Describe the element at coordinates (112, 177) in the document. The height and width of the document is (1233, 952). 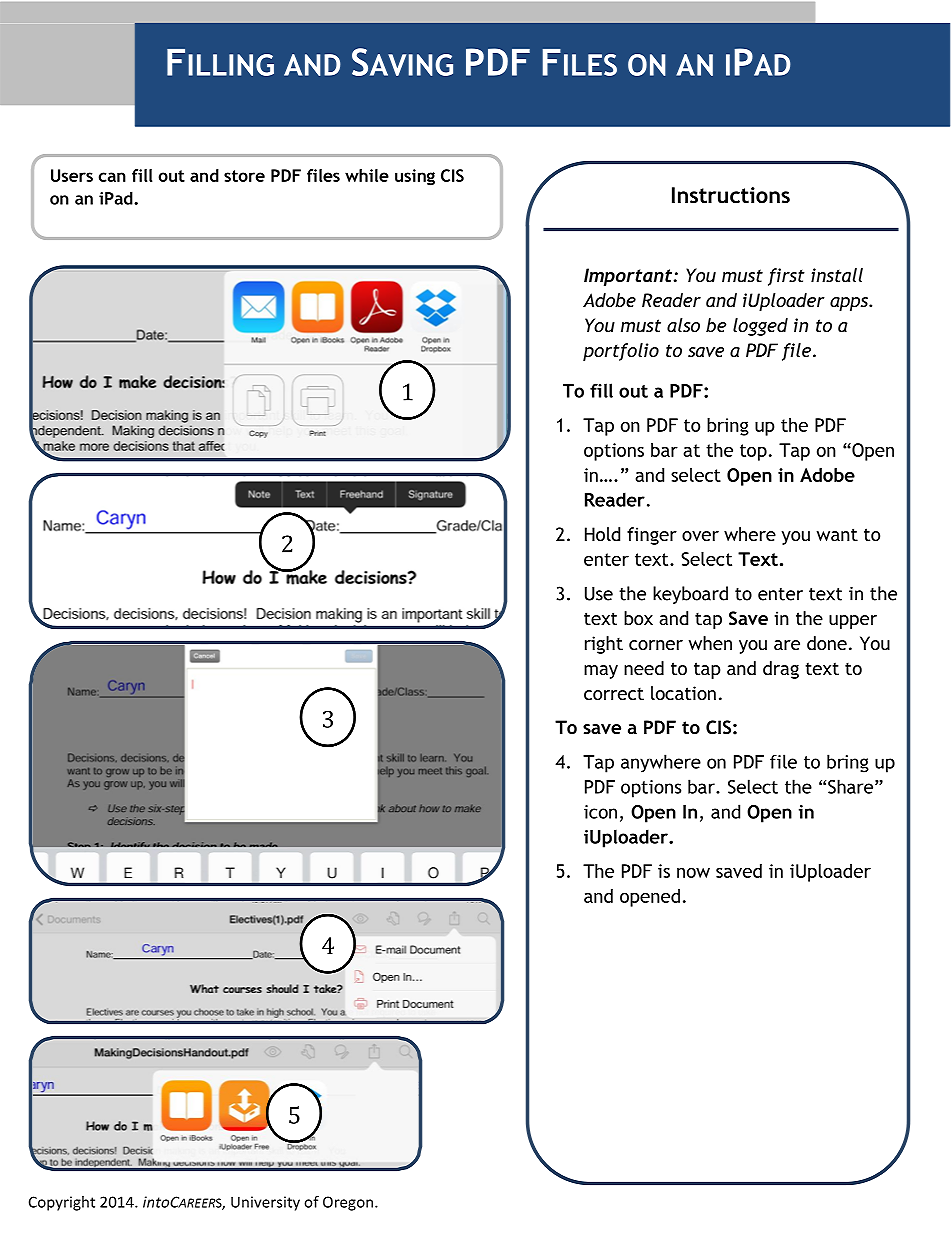
I see `can` at that location.
